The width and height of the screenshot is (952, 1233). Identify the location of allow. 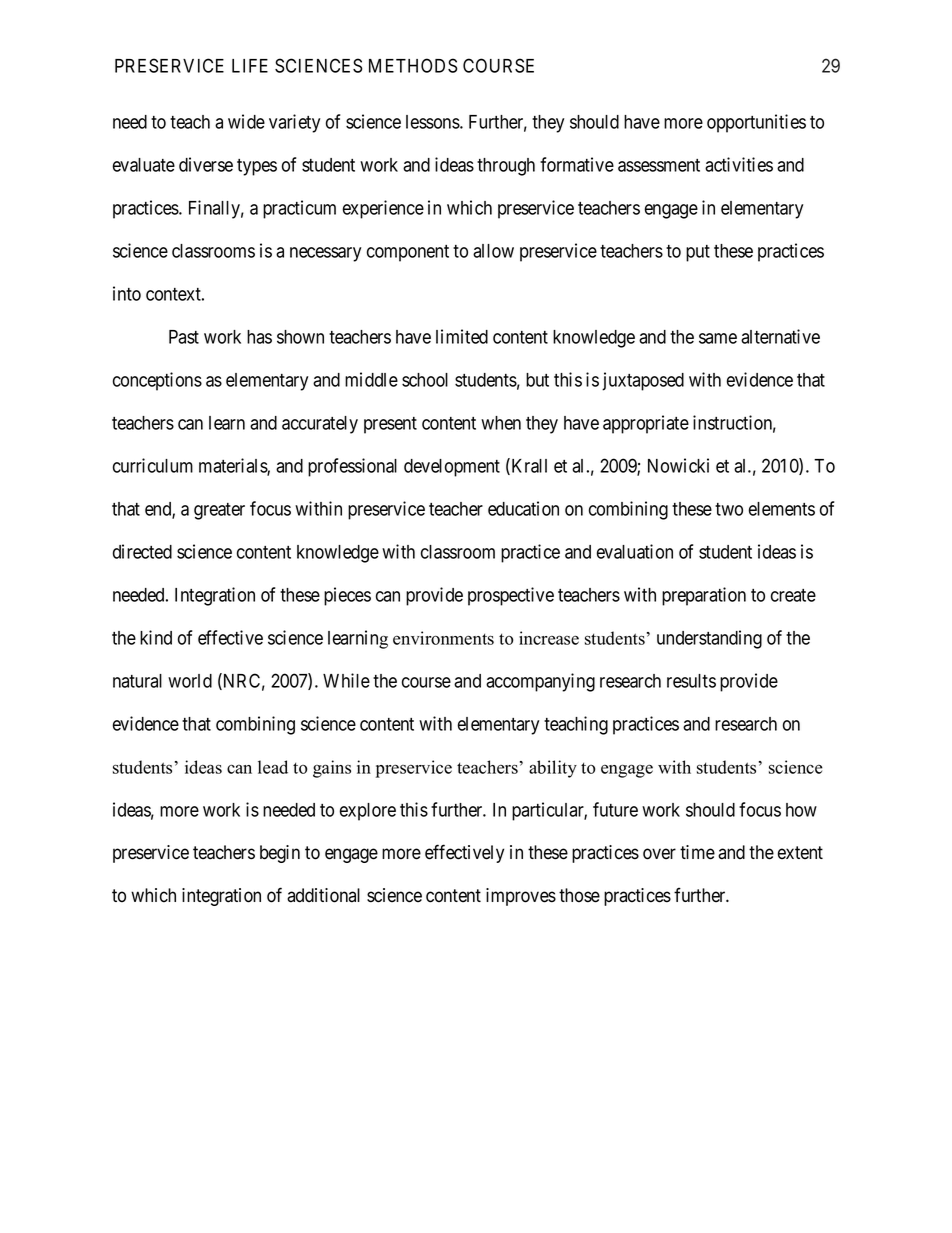
(493, 251).
